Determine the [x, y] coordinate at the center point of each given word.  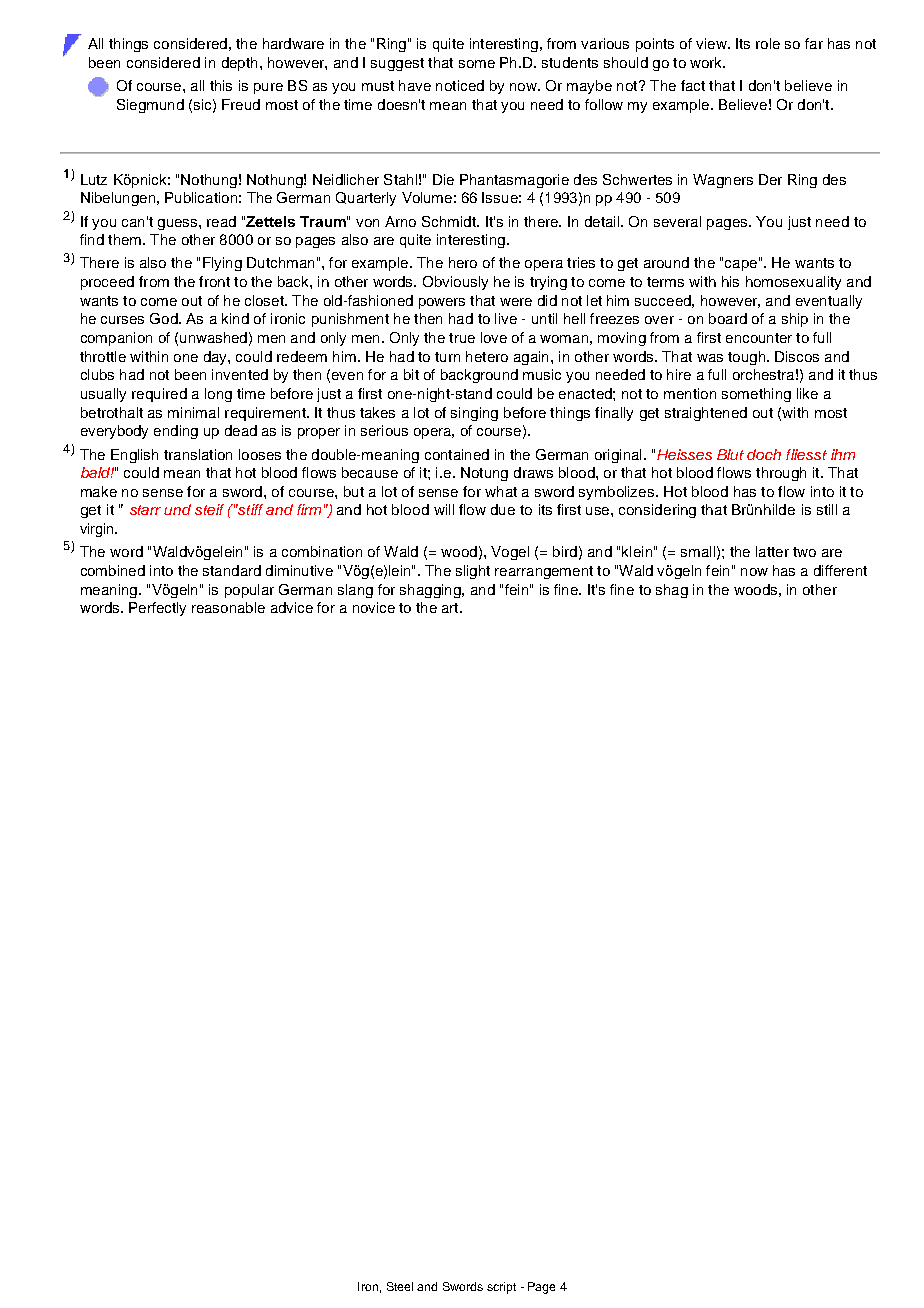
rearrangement [544, 572]
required [159, 395]
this [221, 85]
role [768, 43]
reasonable [228, 607]
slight [473, 572]
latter [772, 551]
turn [447, 357]
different [840, 570]
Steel [400, 1286]
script [501, 1288]
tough [746, 358]
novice [374, 607]
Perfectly [157, 609]
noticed [460, 85]
